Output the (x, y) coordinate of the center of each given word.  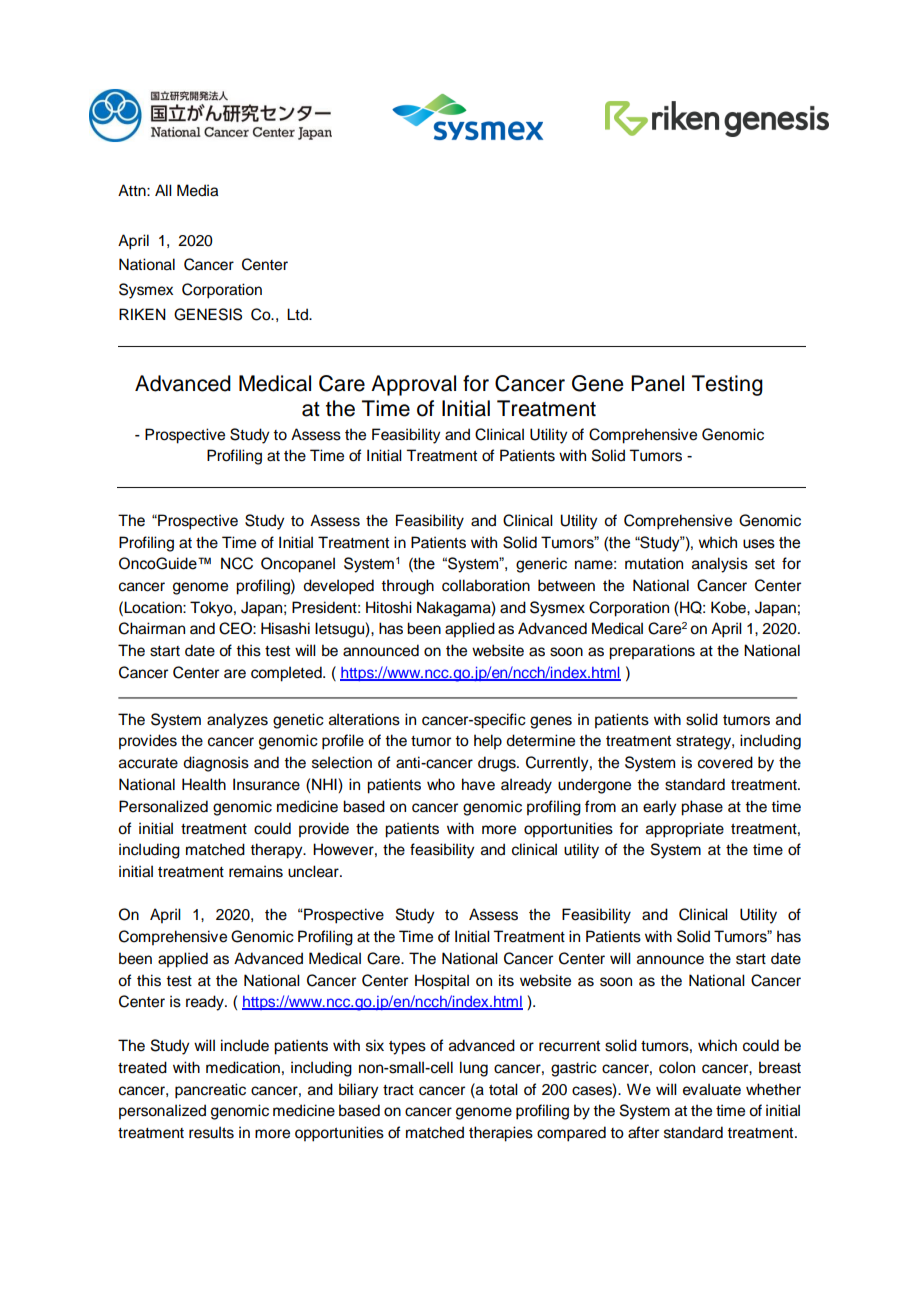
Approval (413, 385)
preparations (652, 652)
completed (287, 674)
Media (197, 190)
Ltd (298, 314)
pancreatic (210, 1091)
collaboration (486, 585)
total (503, 1089)
